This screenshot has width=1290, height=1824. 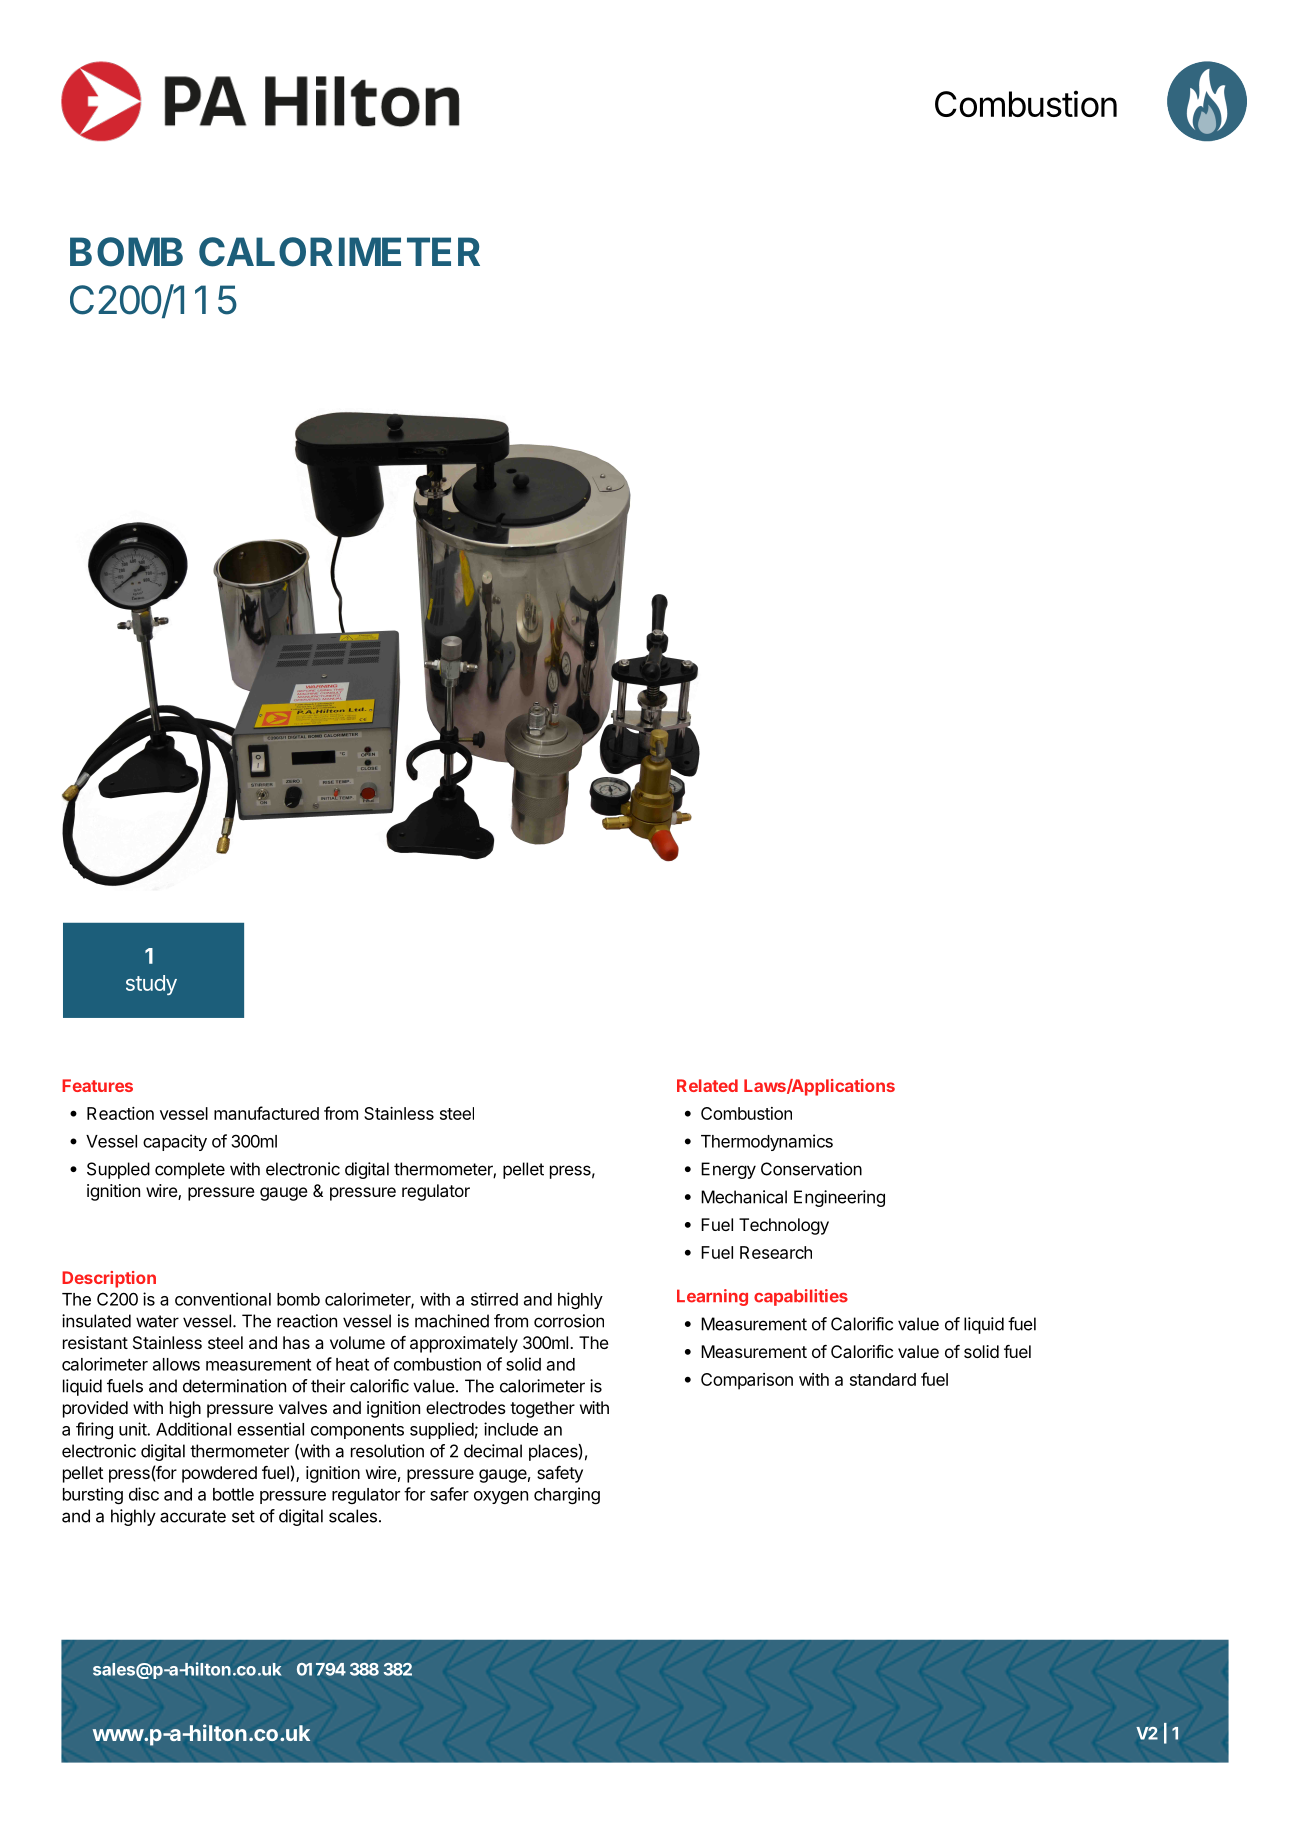 What do you see at coordinates (801, 1297) in the screenshot?
I see `capabilities` at bounding box center [801, 1297].
